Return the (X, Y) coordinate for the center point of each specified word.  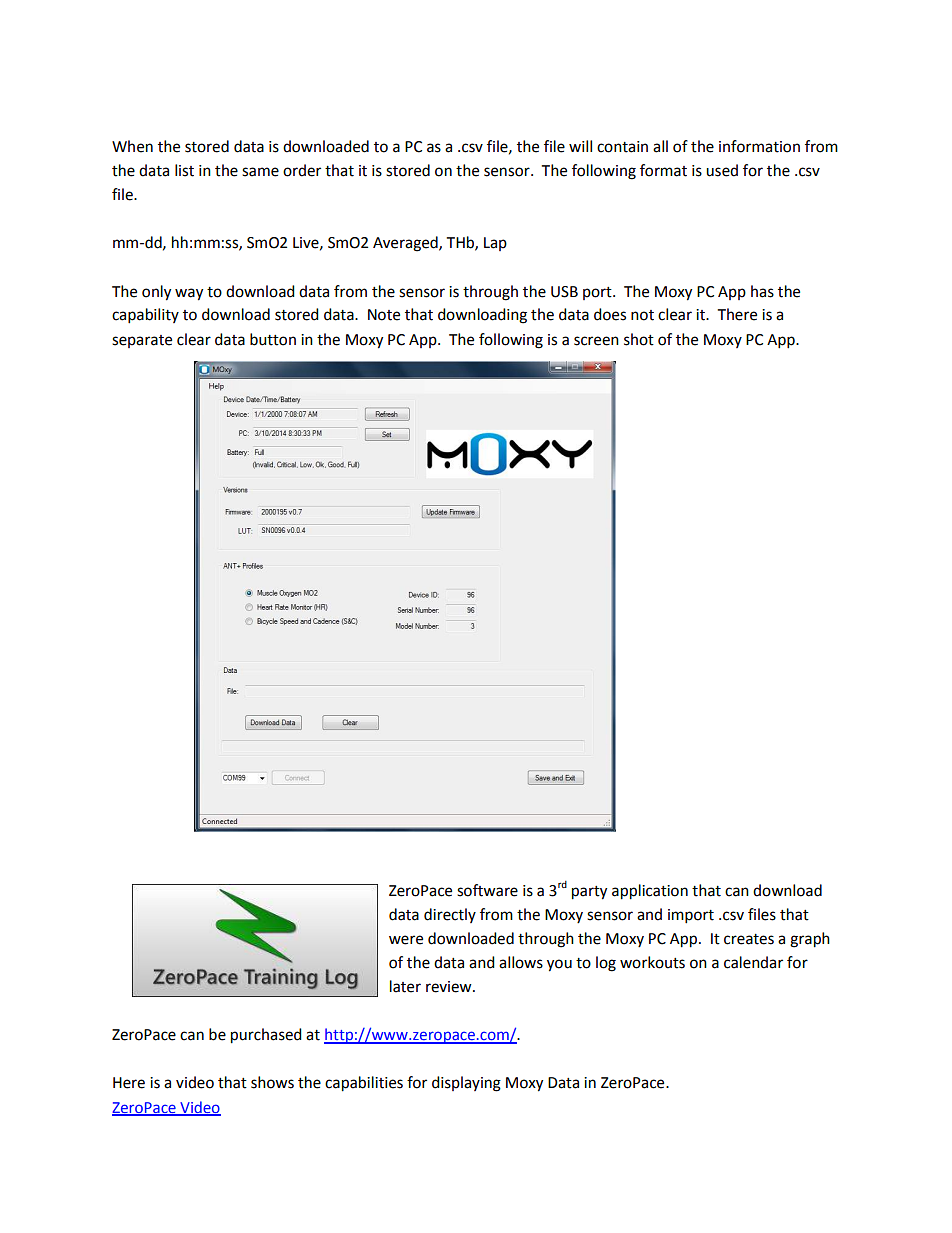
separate (142, 341)
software (487, 890)
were (406, 940)
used (722, 170)
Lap (495, 244)
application (650, 892)
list (184, 170)
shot (639, 339)
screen (596, 341)
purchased (266, 1036)
